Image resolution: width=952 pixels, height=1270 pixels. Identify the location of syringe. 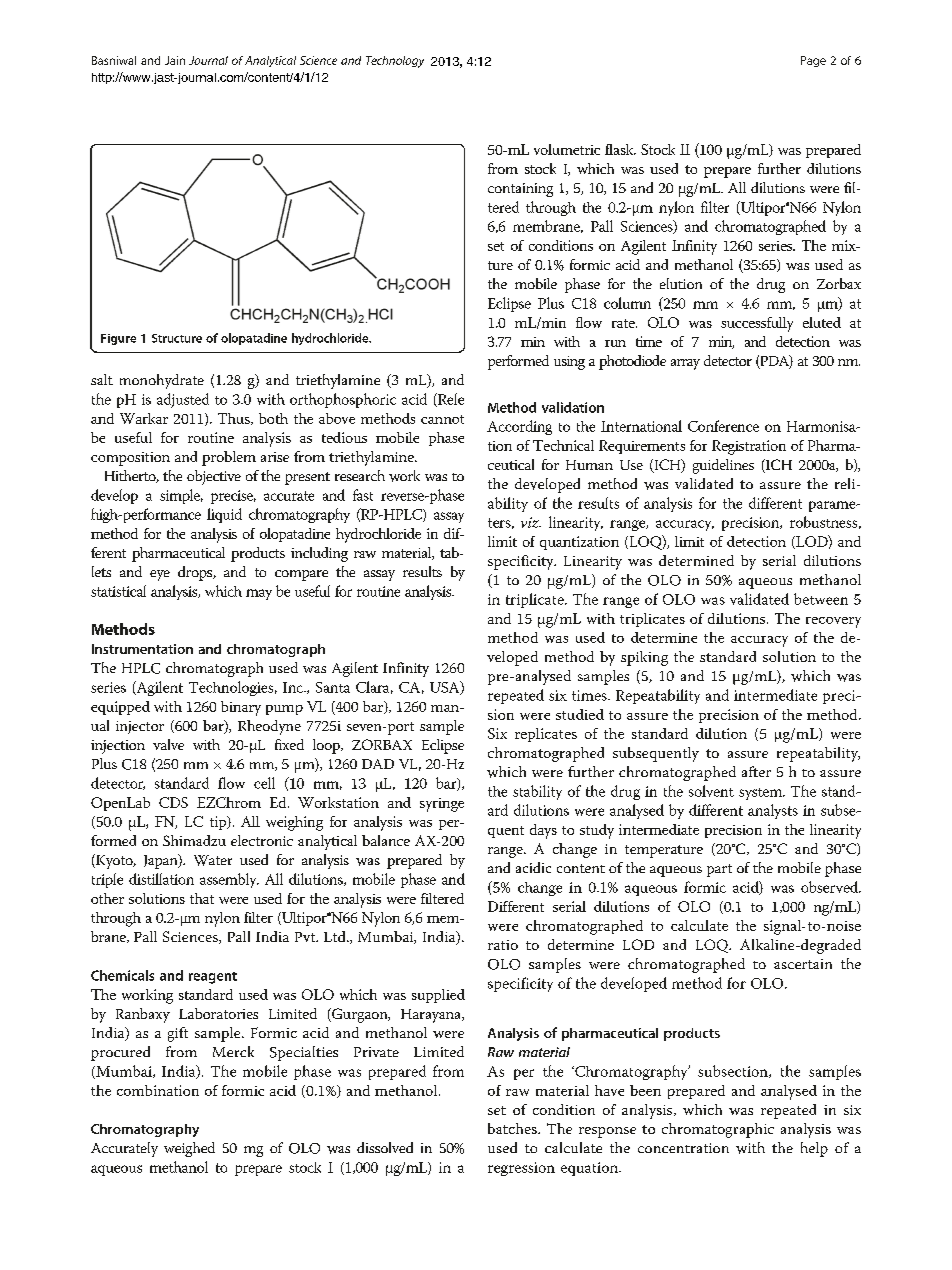
(442, 805).
